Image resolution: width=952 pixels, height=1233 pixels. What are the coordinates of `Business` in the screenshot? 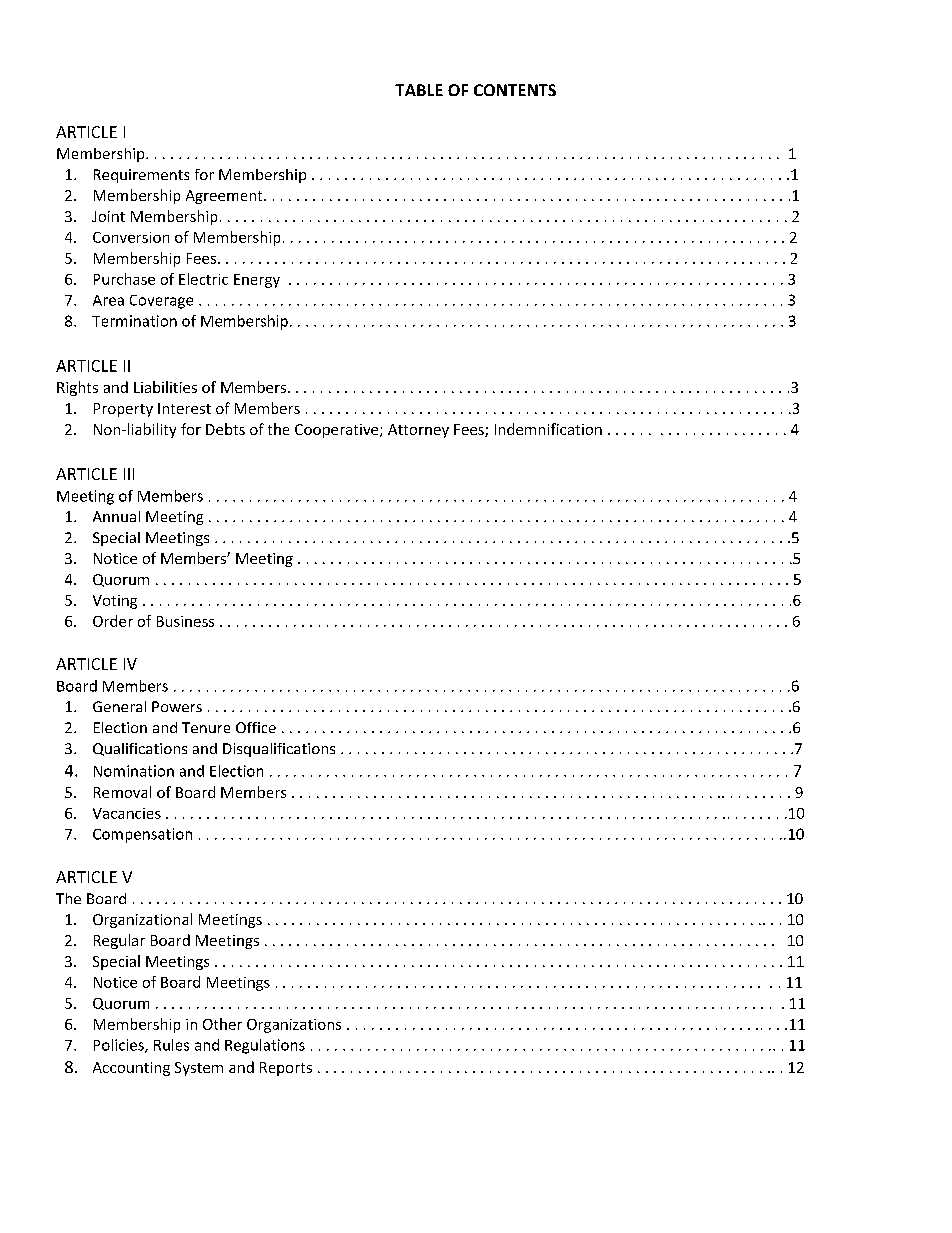 It's located at (185, 621).
